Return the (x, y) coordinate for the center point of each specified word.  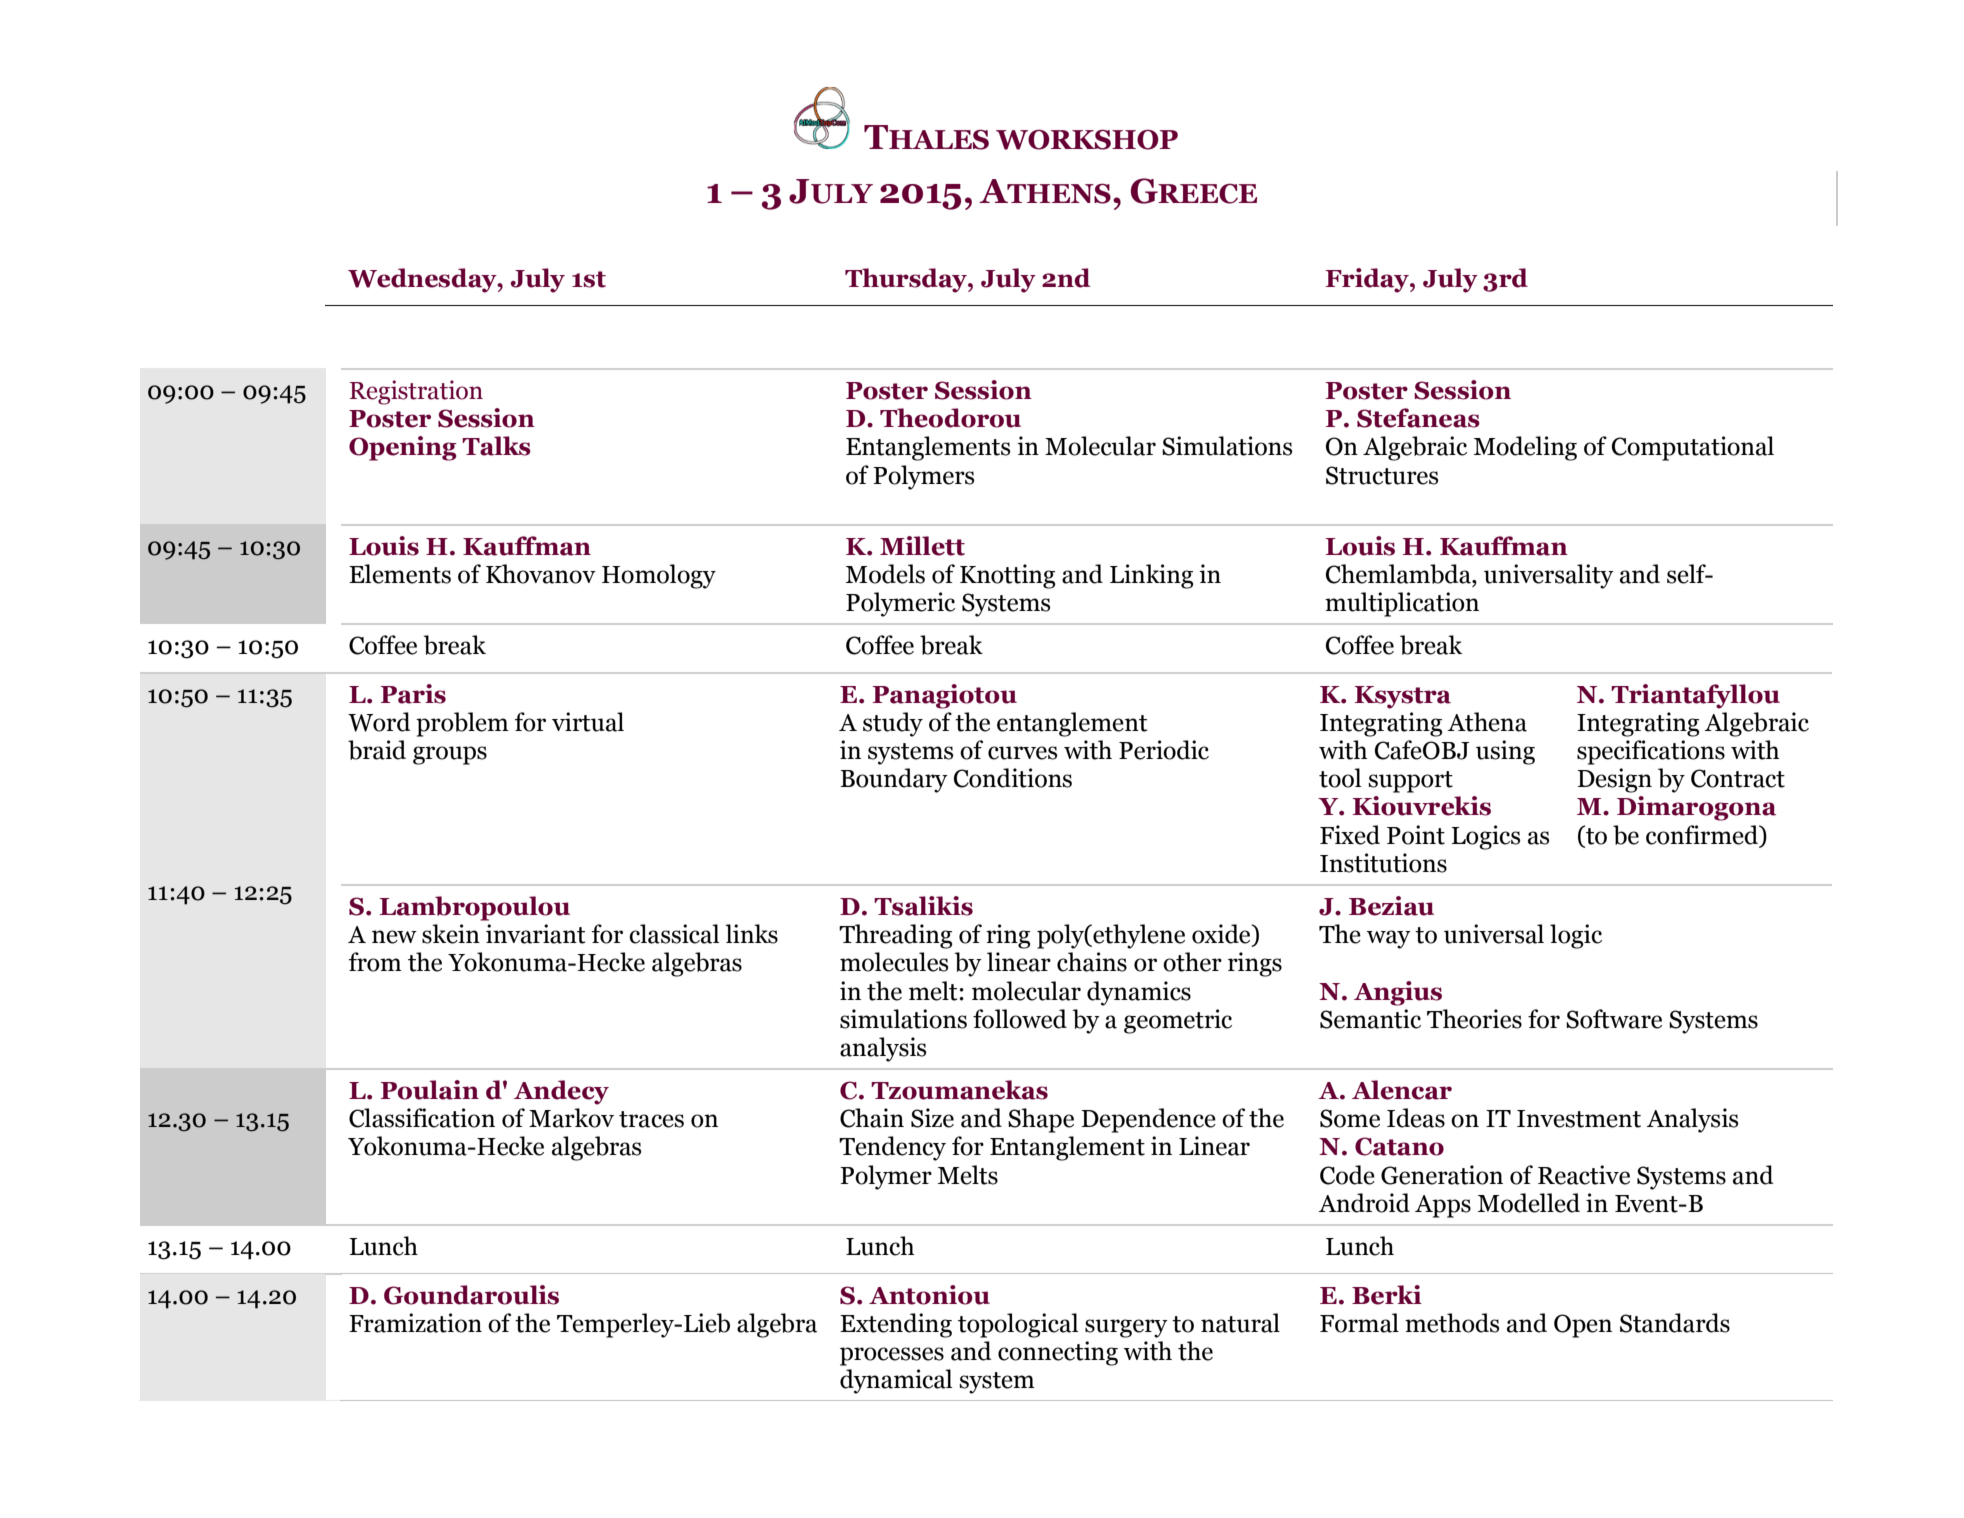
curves (1022, 753)
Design (1614, 780)
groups (450, 755)
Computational (1693, 448)
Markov (571, 1118)
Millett (922, 546)
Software (1614, 1019)
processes (892, 1356)
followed (1020, 1019)
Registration (416, 392)
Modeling (1525, 448)
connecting (1058, 1353)
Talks (496, 446)
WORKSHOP (1087, 139)
